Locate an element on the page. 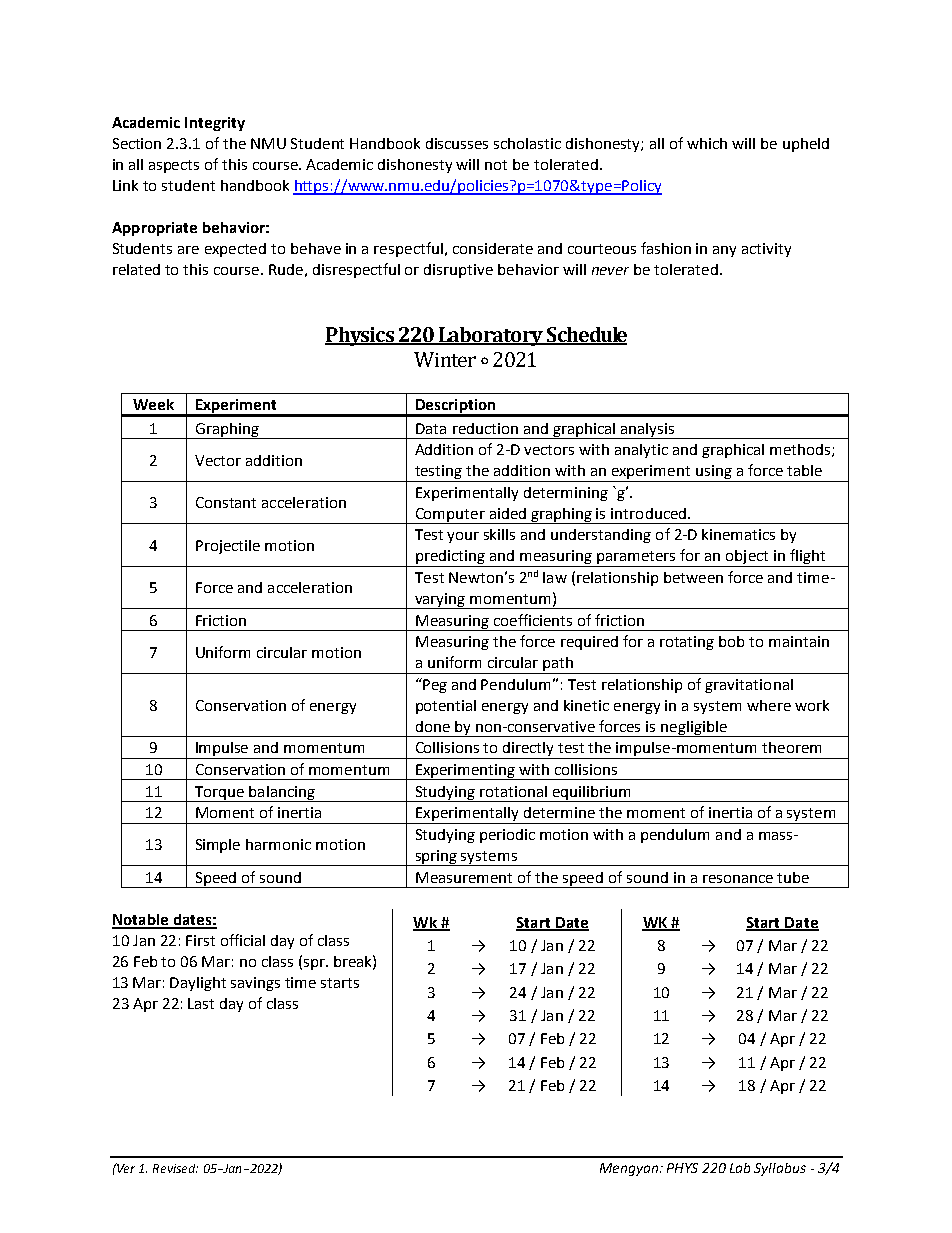  Description is located at coordinates (456, 407).
